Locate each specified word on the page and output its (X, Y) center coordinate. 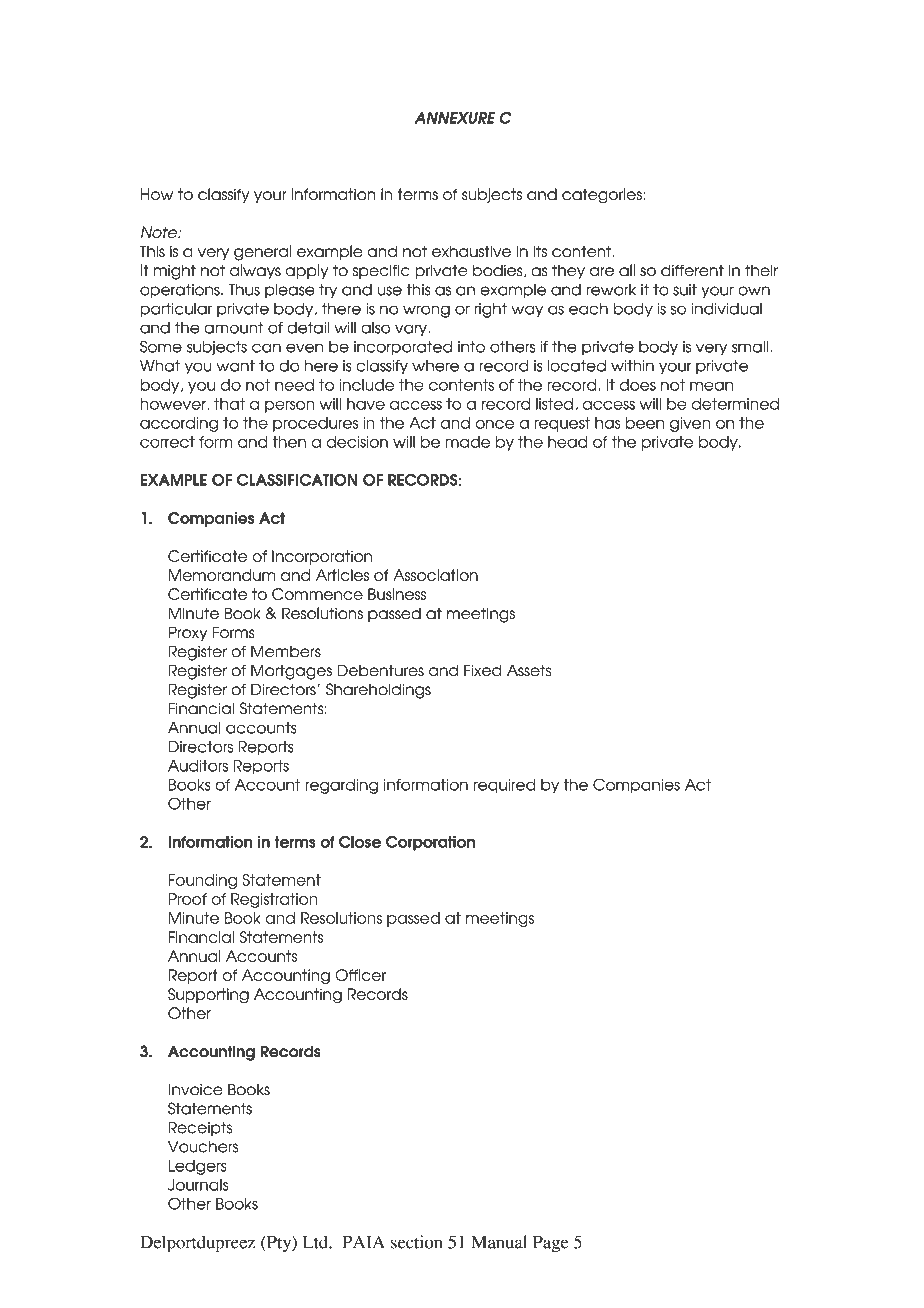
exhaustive (471, 251)
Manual (499, 1242)
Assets (529, 670)
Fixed (482, 670)
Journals (198, 1185)
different (692, 270)
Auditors (198, 766)
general (262, 253)
